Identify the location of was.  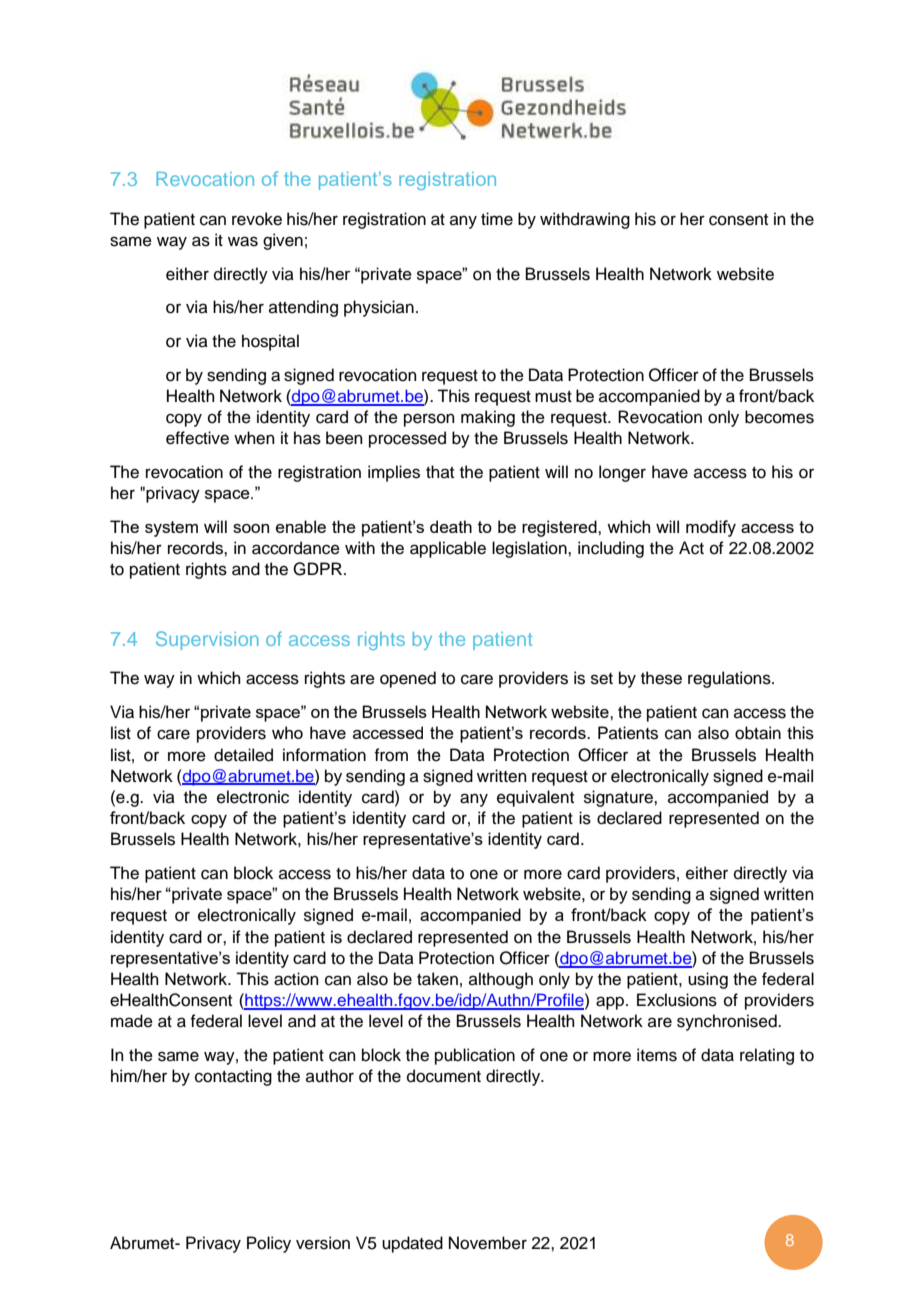
(243, 241).
